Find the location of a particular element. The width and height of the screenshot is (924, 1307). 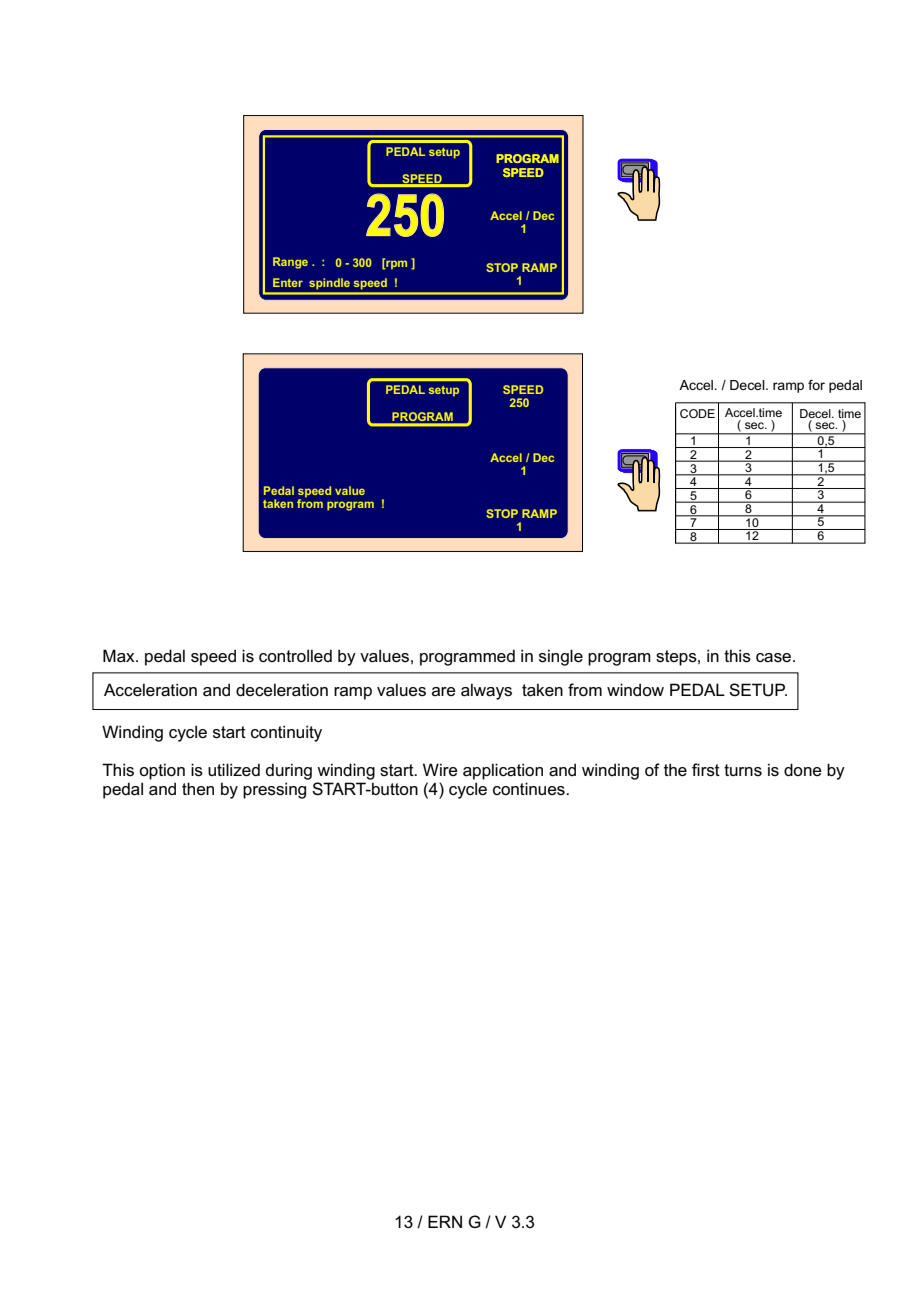

turns is located at coordinates (743, 770).
